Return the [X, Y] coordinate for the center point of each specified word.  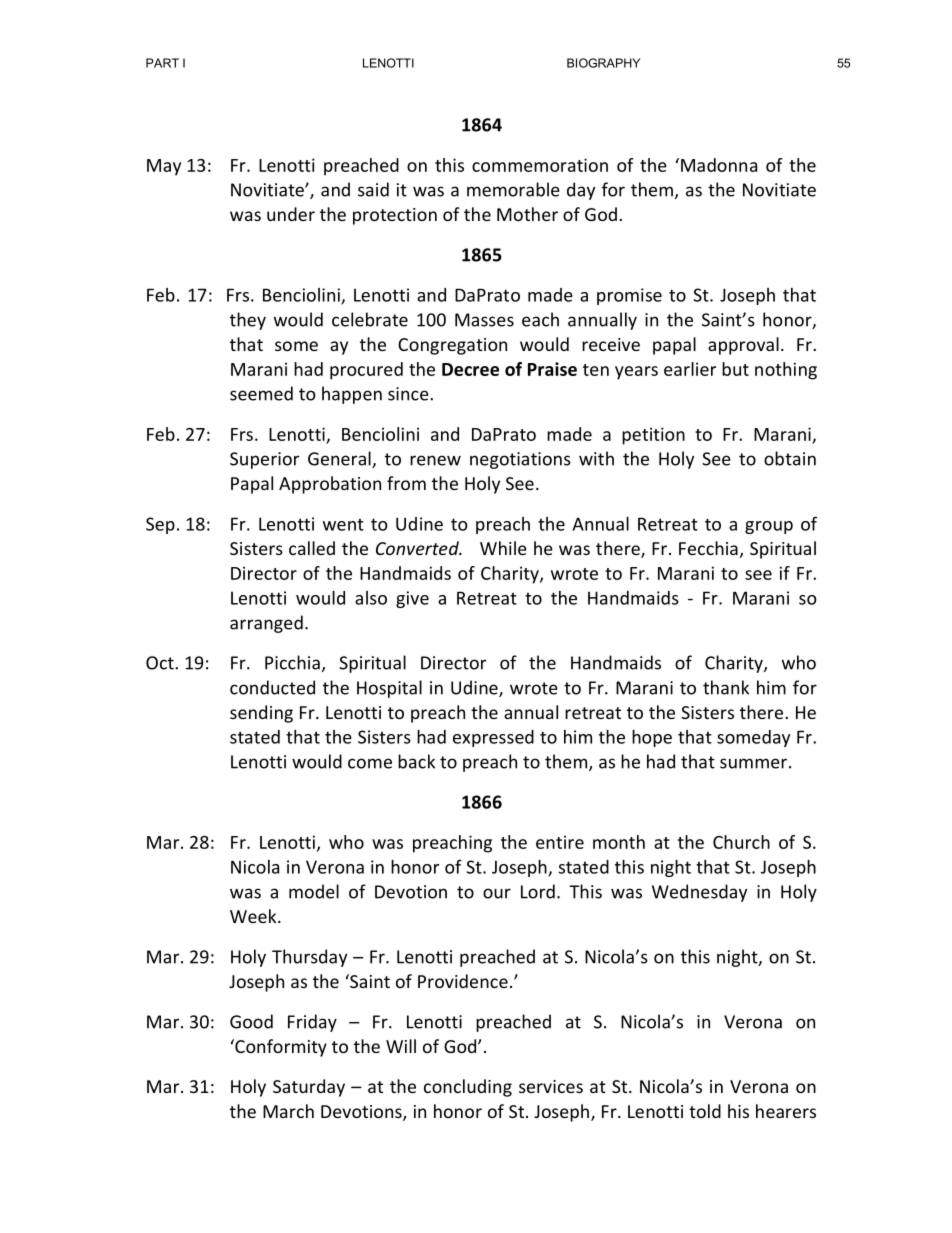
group [769, 527]
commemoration [540, 165]
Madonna [719, 165]
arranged [266, 624]
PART [162, 63]
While [503, 548]
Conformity [280, 1048]
